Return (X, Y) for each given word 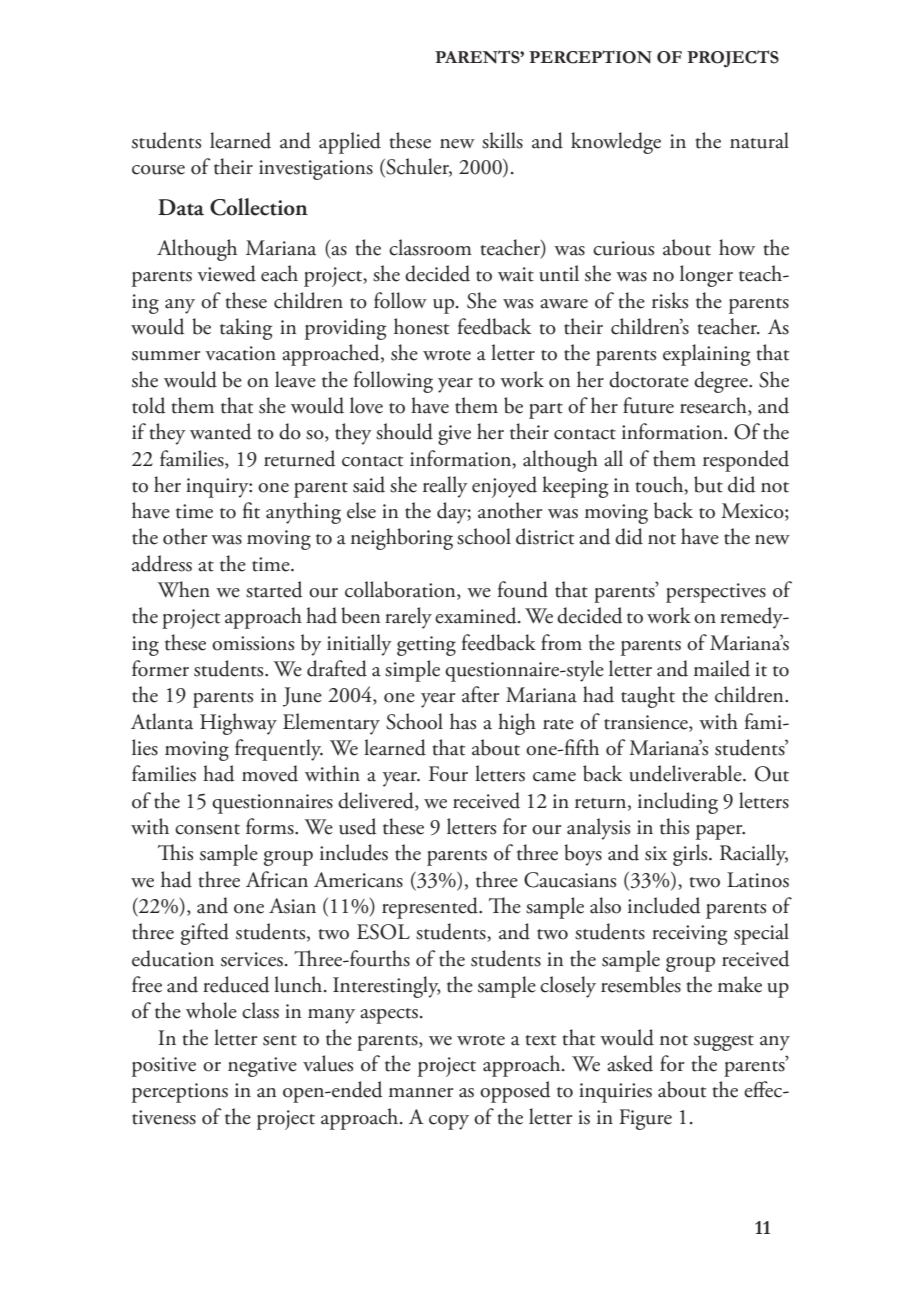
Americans (358, 880)
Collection (259, 207)
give (454, 435)
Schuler (418, 167)
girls (691, 855)
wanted (221, 431)
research (714, 406)
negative (262, 1067)
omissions (253, 643)
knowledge (616, 143)
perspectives (716, 593)
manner (421, 1093)
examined (477, 615)
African (277, 879)
